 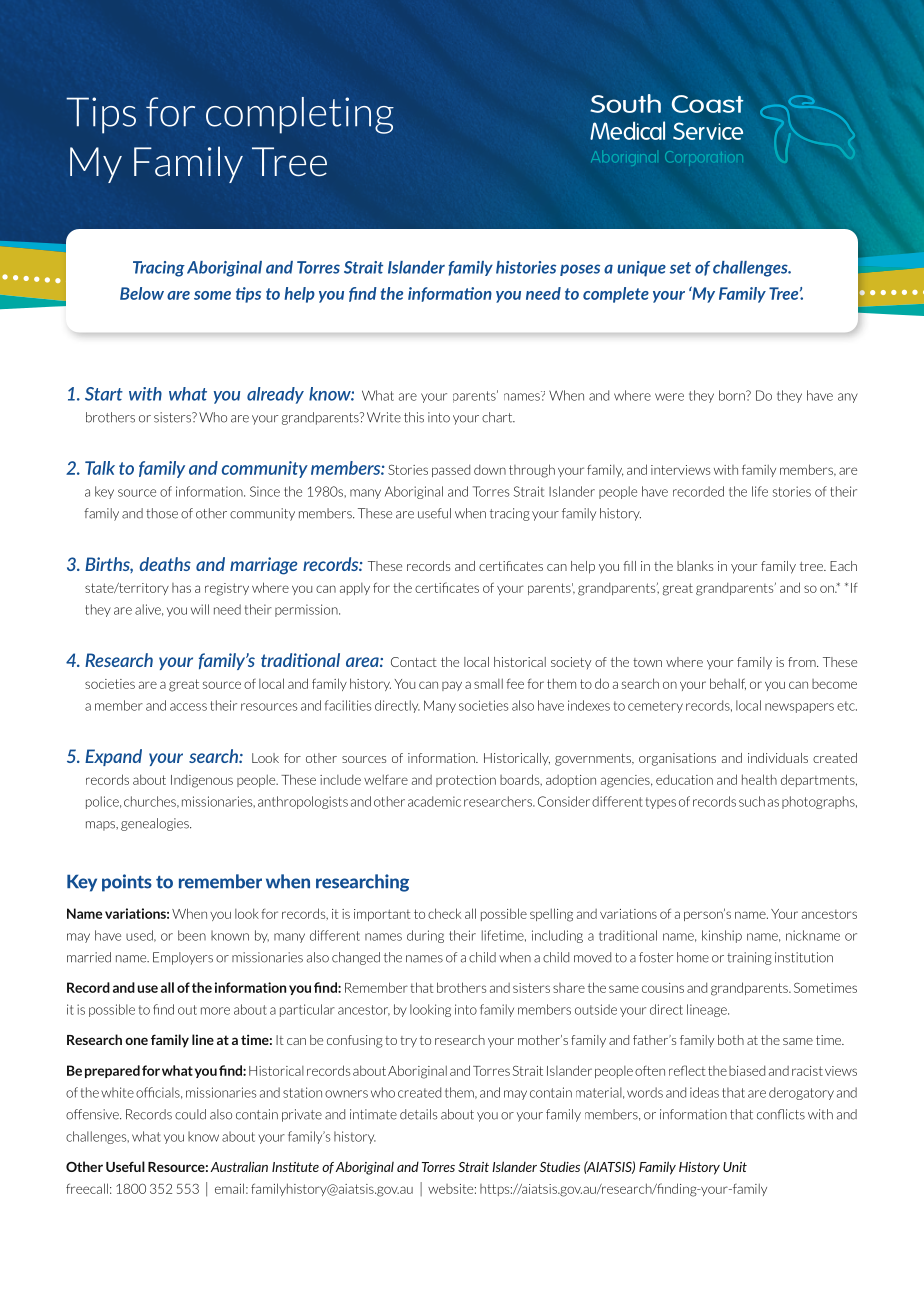 I want to click on during, so click(x=425, y=936).
